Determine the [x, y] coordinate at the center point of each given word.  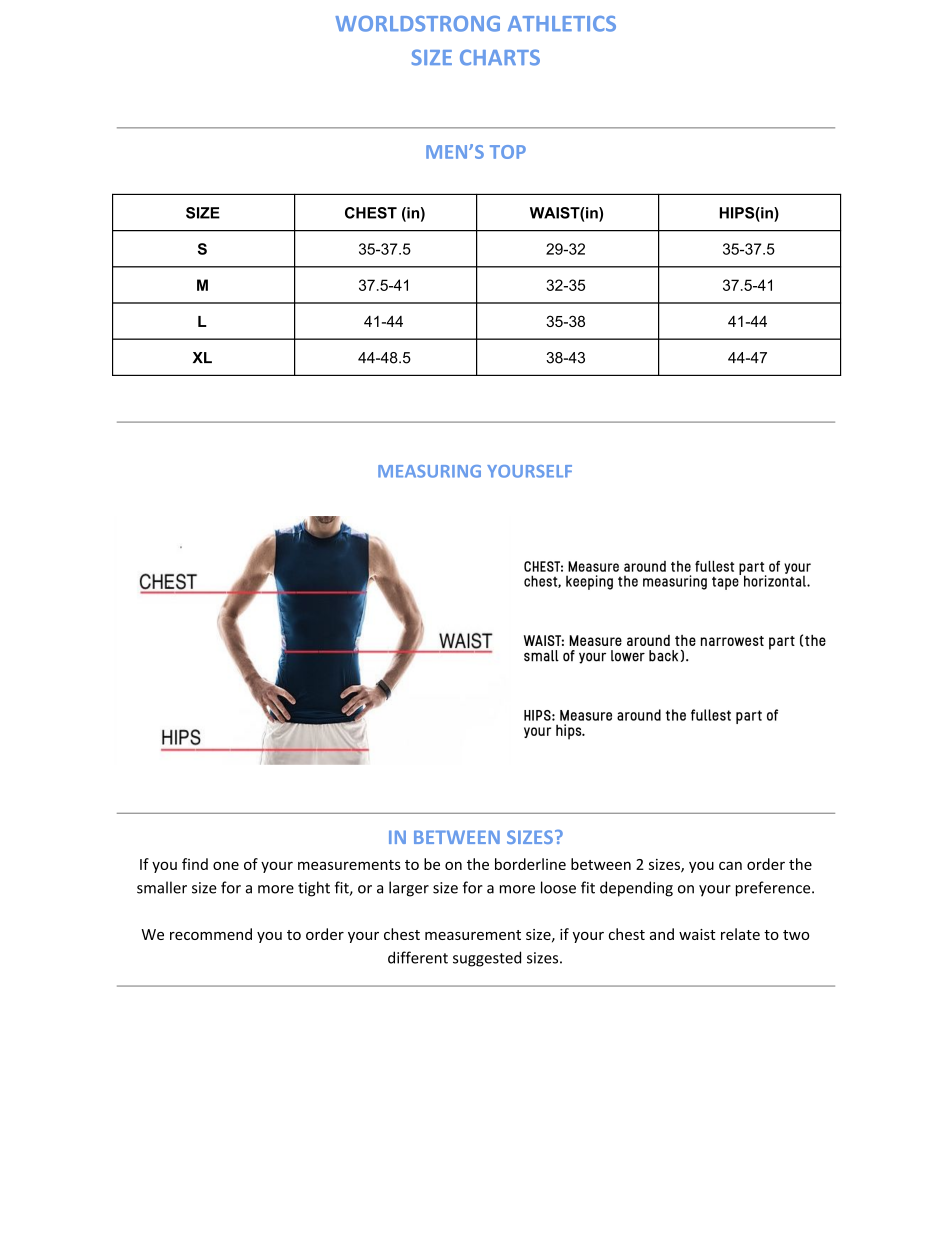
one [226, 865]
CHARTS [500, 57]
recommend [211, 934]
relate [740, 934]
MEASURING [429, 471]
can [730, 865]
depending [636, 889]
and [662, 934]
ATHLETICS [562, 24]
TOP [508, 152]
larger [409, 889]
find [195, 864]
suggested [487, 959]
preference [774, 889]
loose [558, 887]
